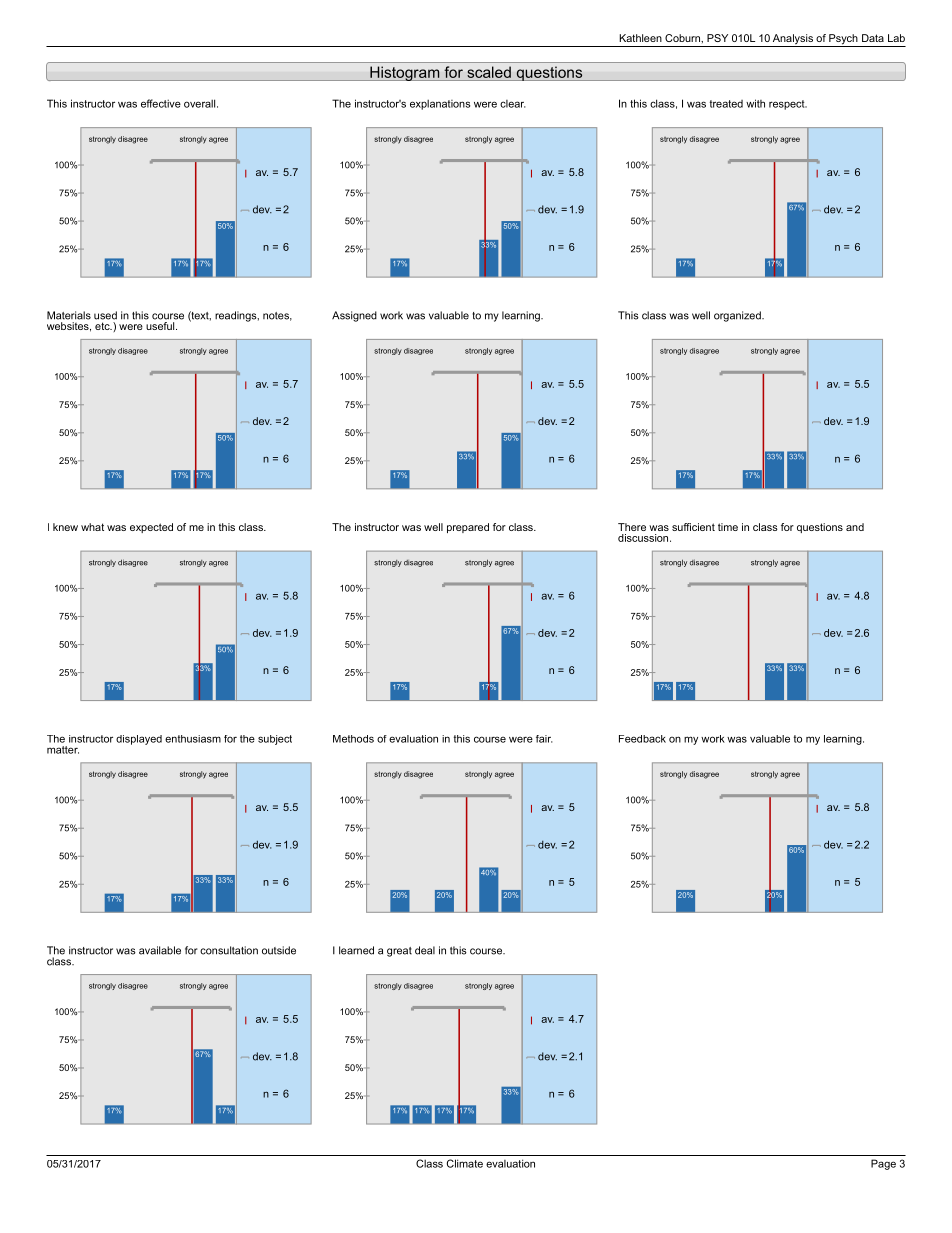 The height and width of the document is (1233, 952). Describe the element at coordinates (425, 950) in the document. I see `deal` at that location.
